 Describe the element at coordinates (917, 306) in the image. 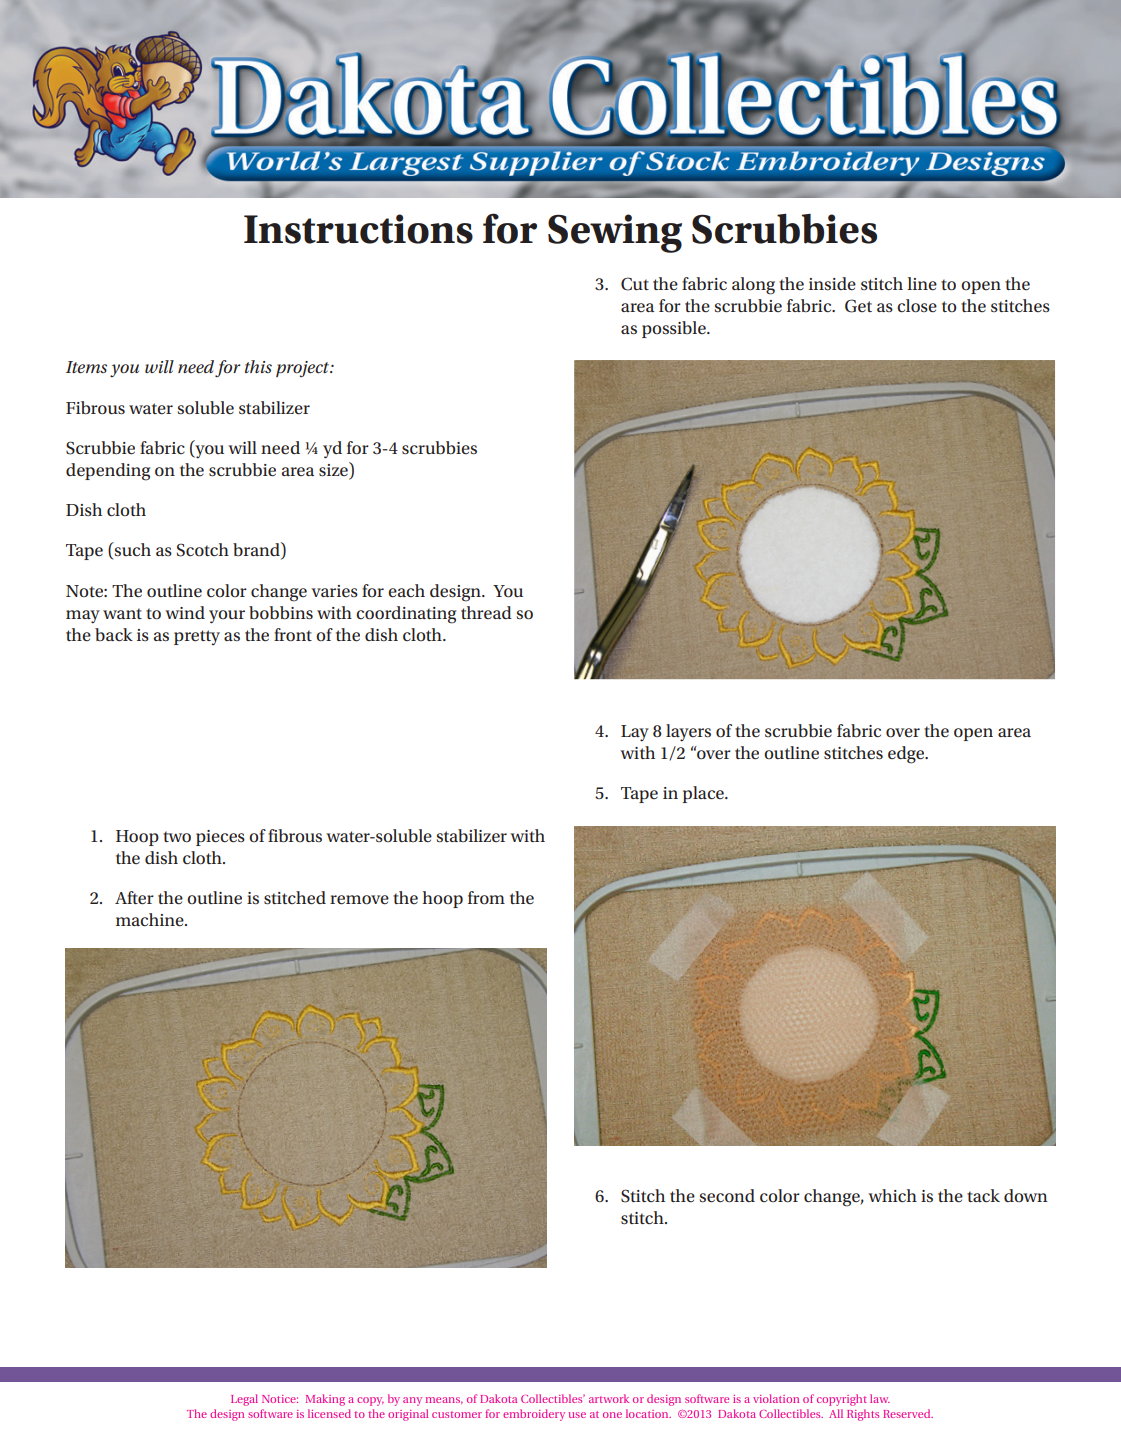

I see `close` at that location.
